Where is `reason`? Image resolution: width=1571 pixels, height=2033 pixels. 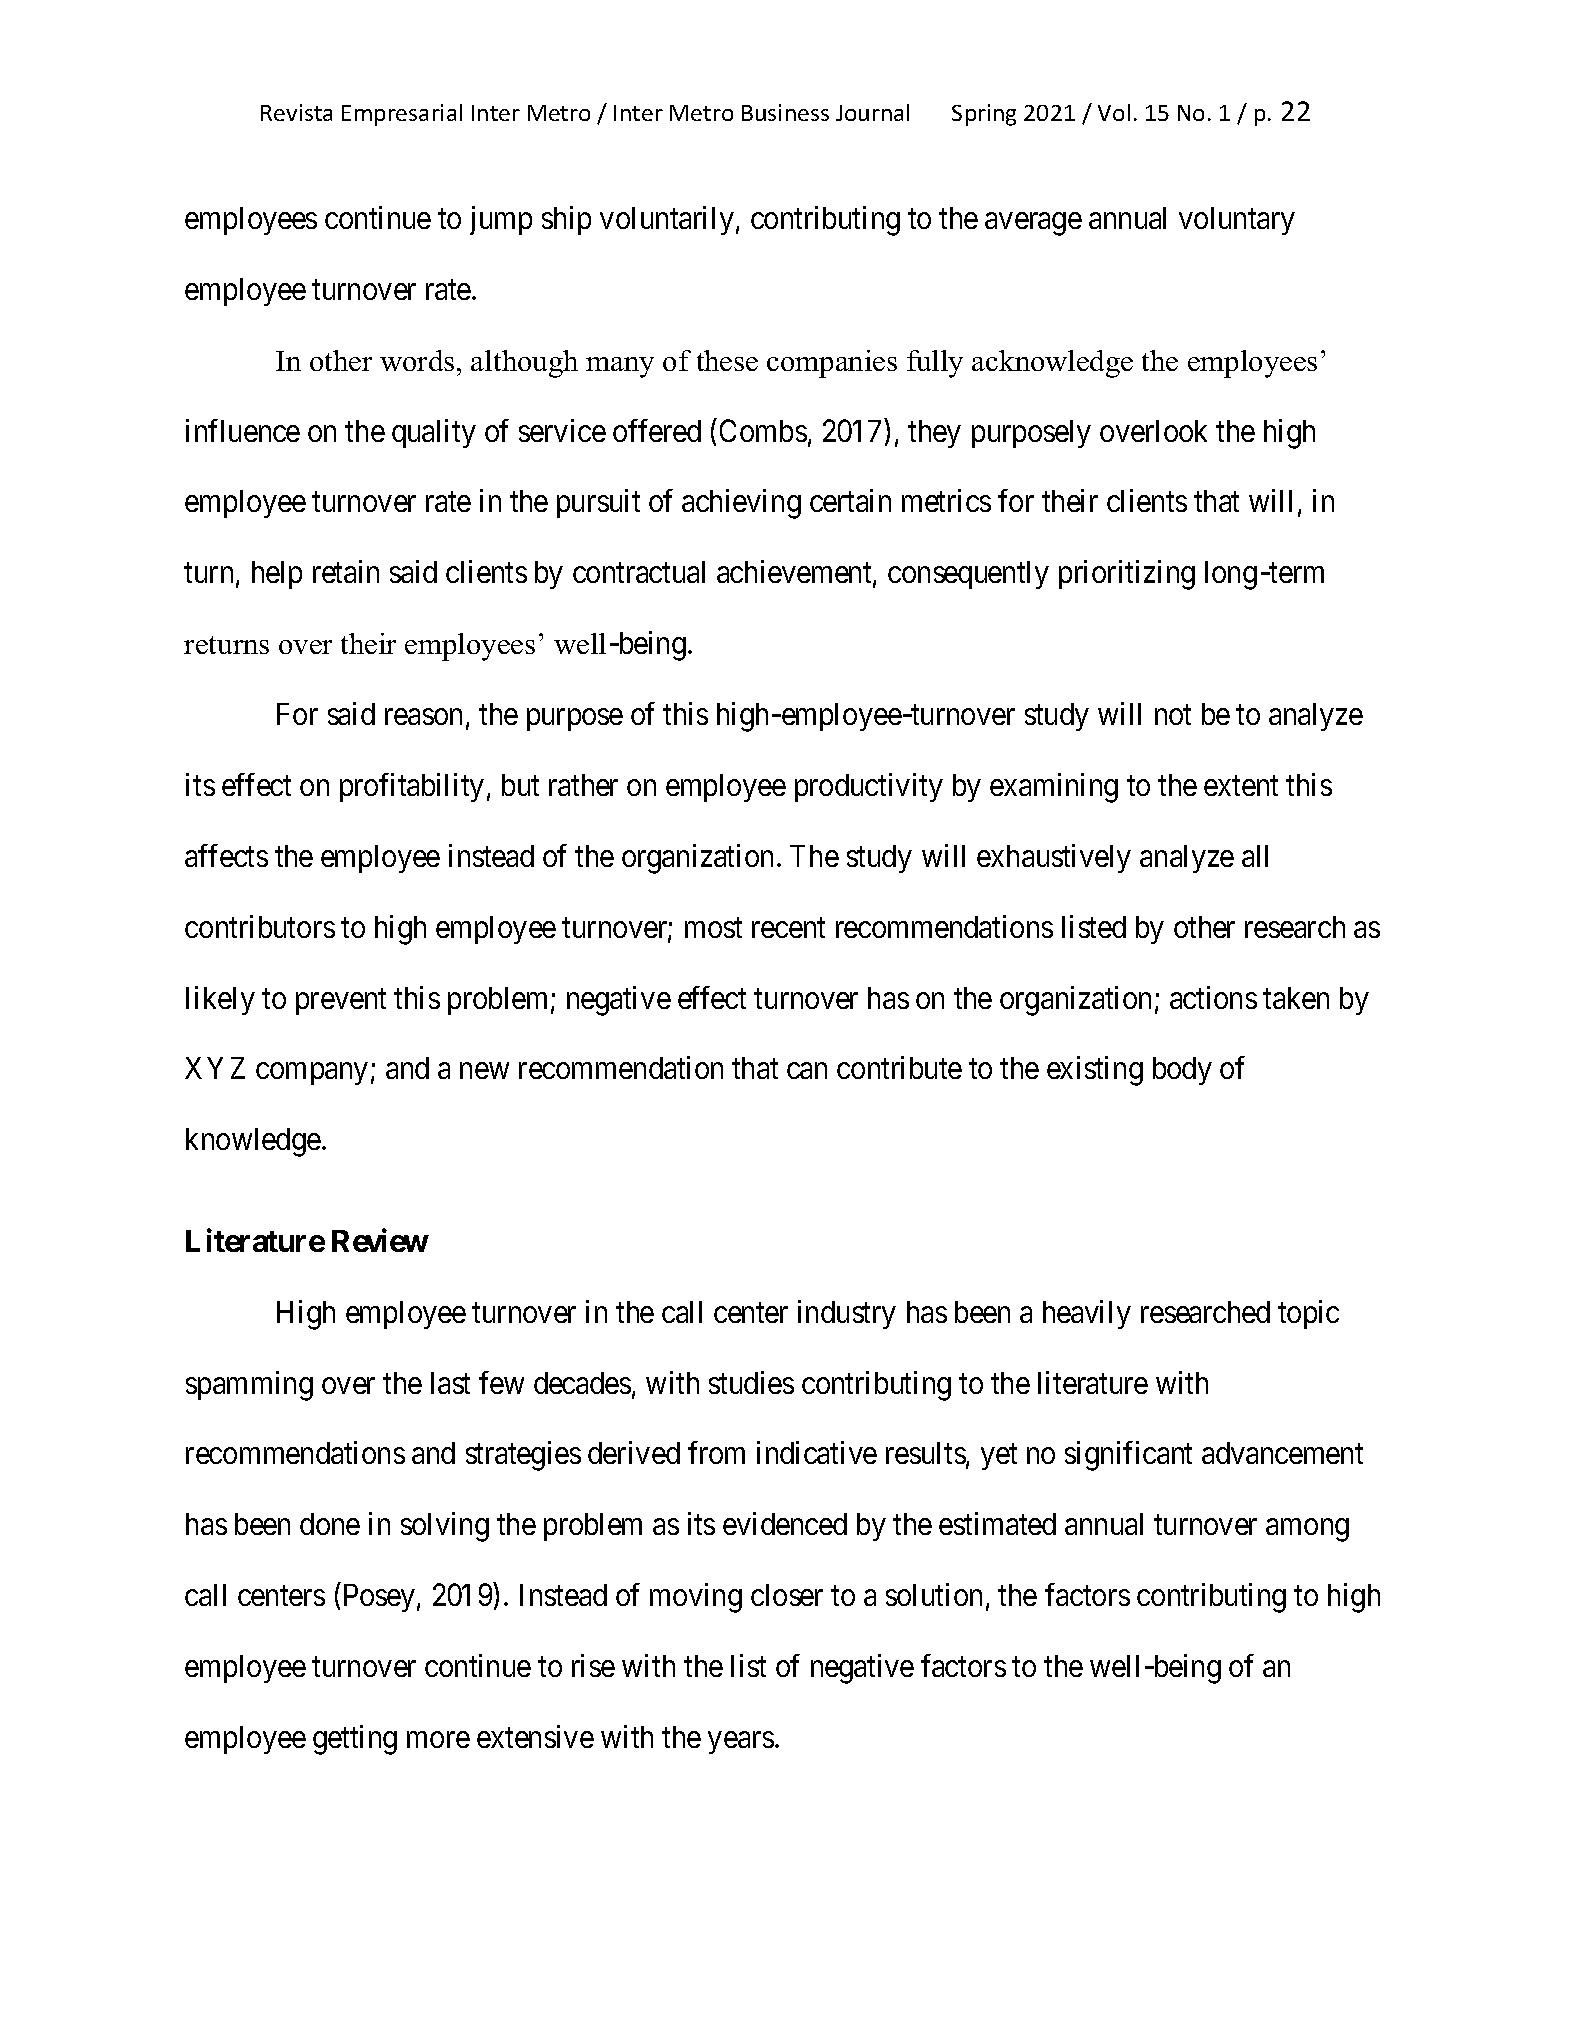 reason is located at coordinates (423, 717).
